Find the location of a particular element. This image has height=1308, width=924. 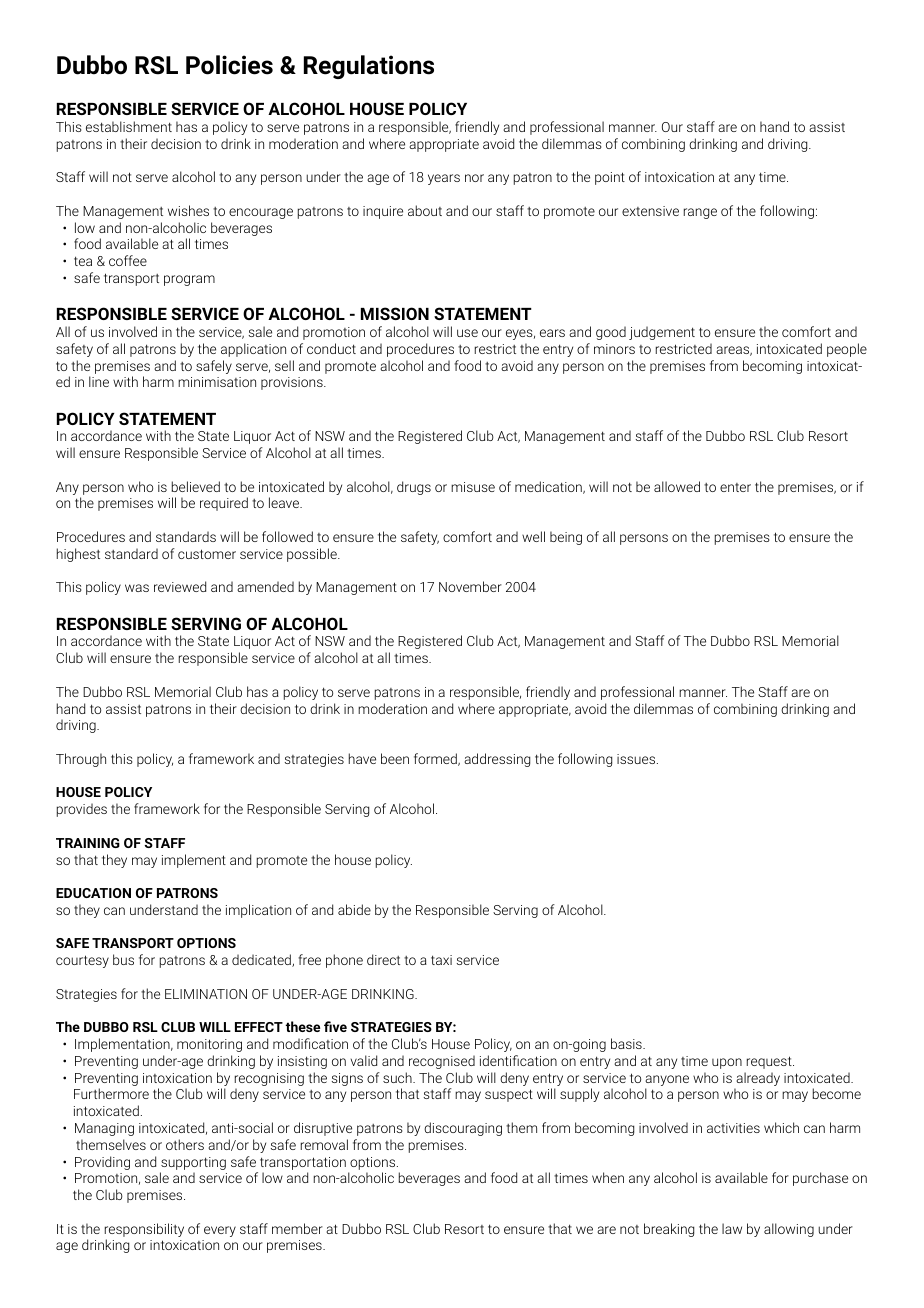

bus is located at coordinates (123, 959).
